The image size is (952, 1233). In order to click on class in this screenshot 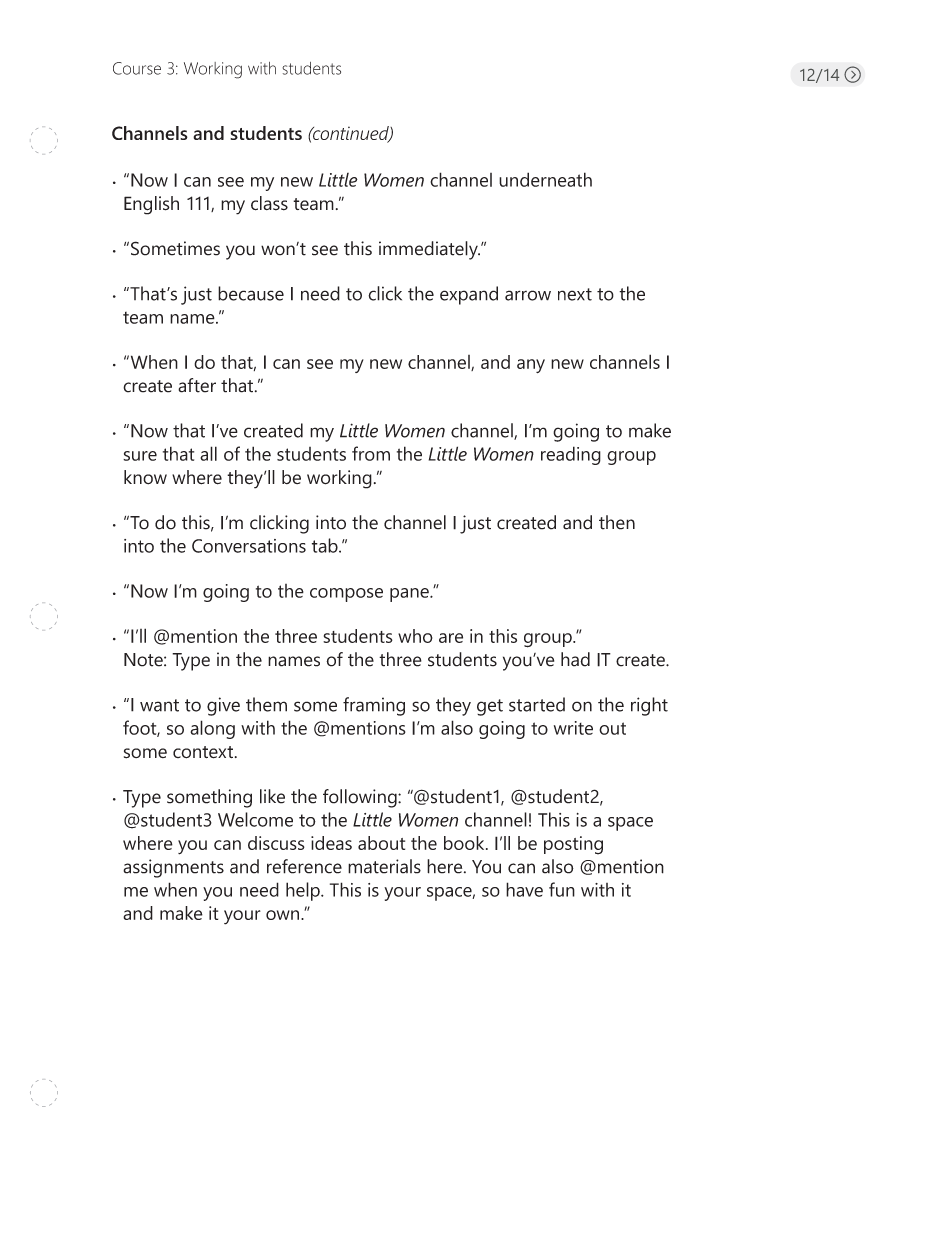, I will do `click(269, 203)`.
